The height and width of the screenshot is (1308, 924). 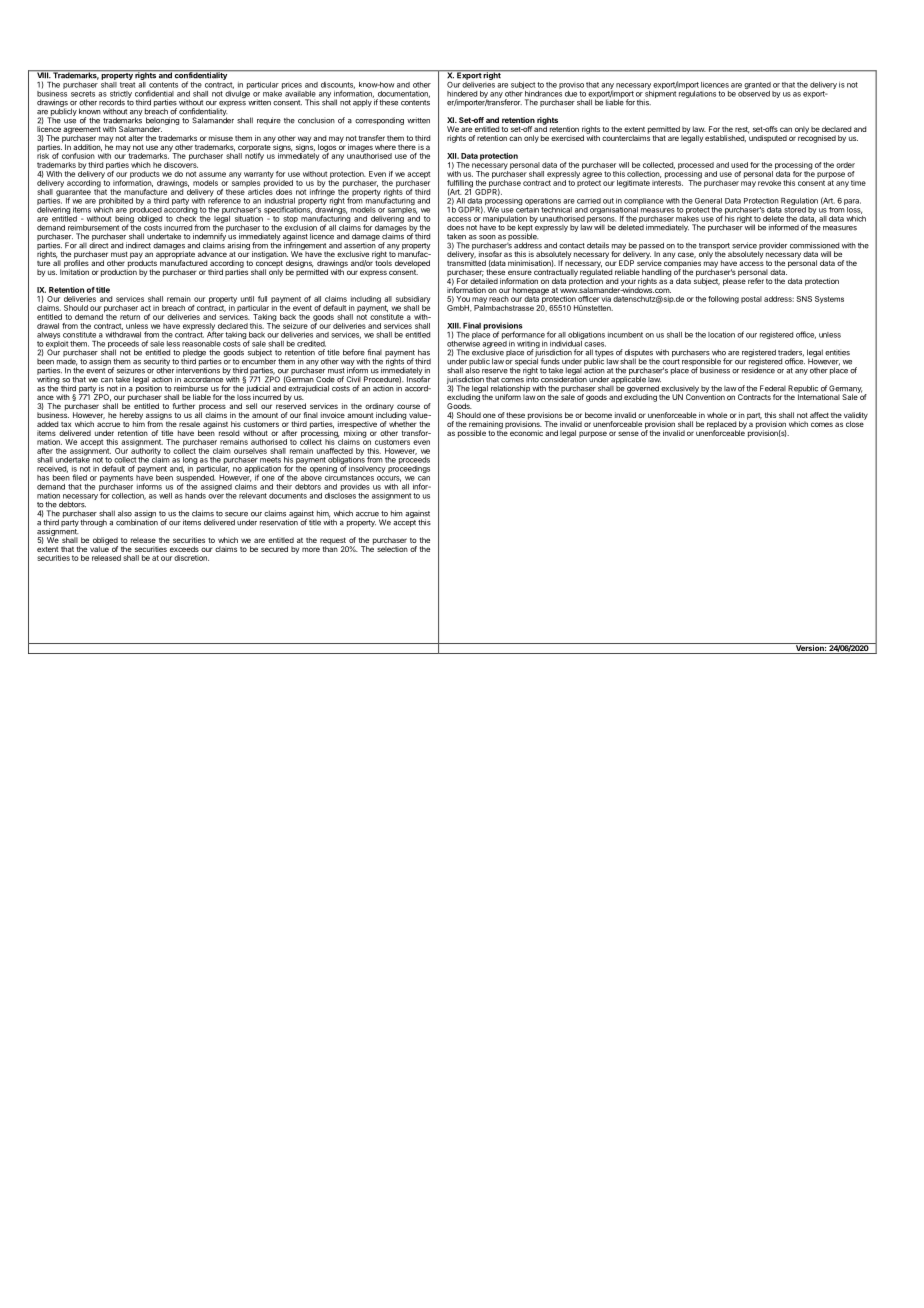 I want to click on corresponding, so click(x=379, y=121).
